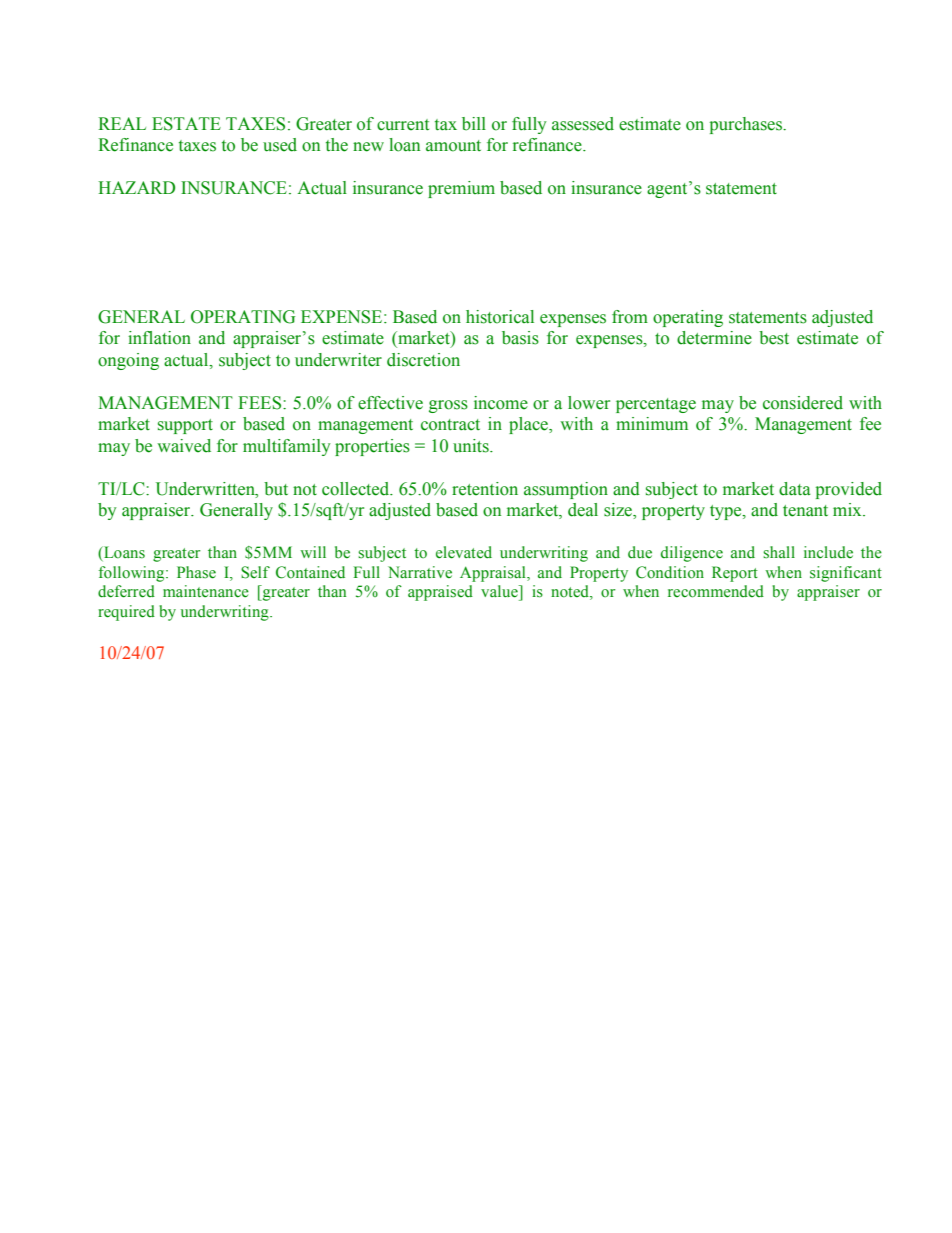 Image resolution: width=952 pixels, height=1233 pixels. Describe the element at coordinates (184, 446) in the screenshot. I see `waived` at that location.
